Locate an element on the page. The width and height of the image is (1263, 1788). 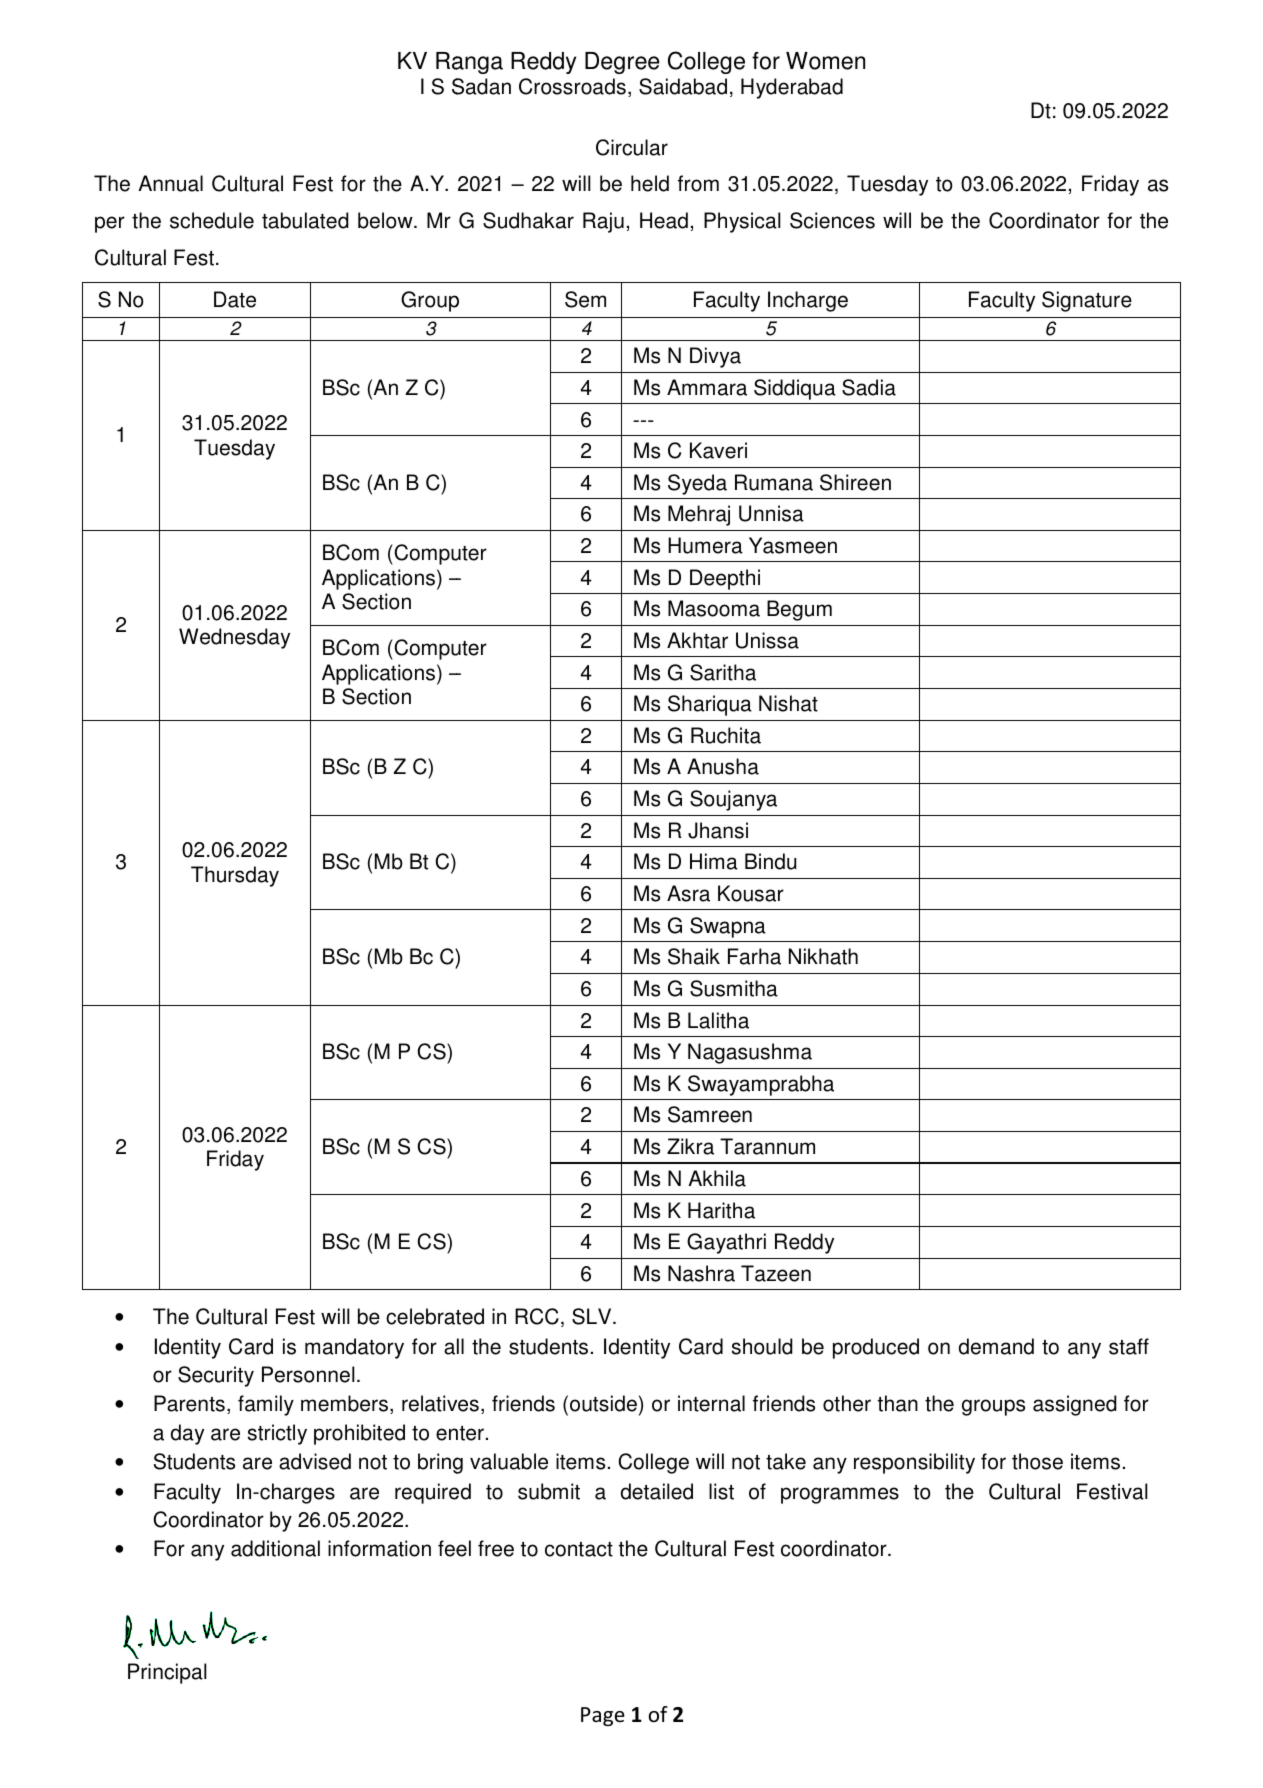
Principal is located at coordinates (167, 1673).
